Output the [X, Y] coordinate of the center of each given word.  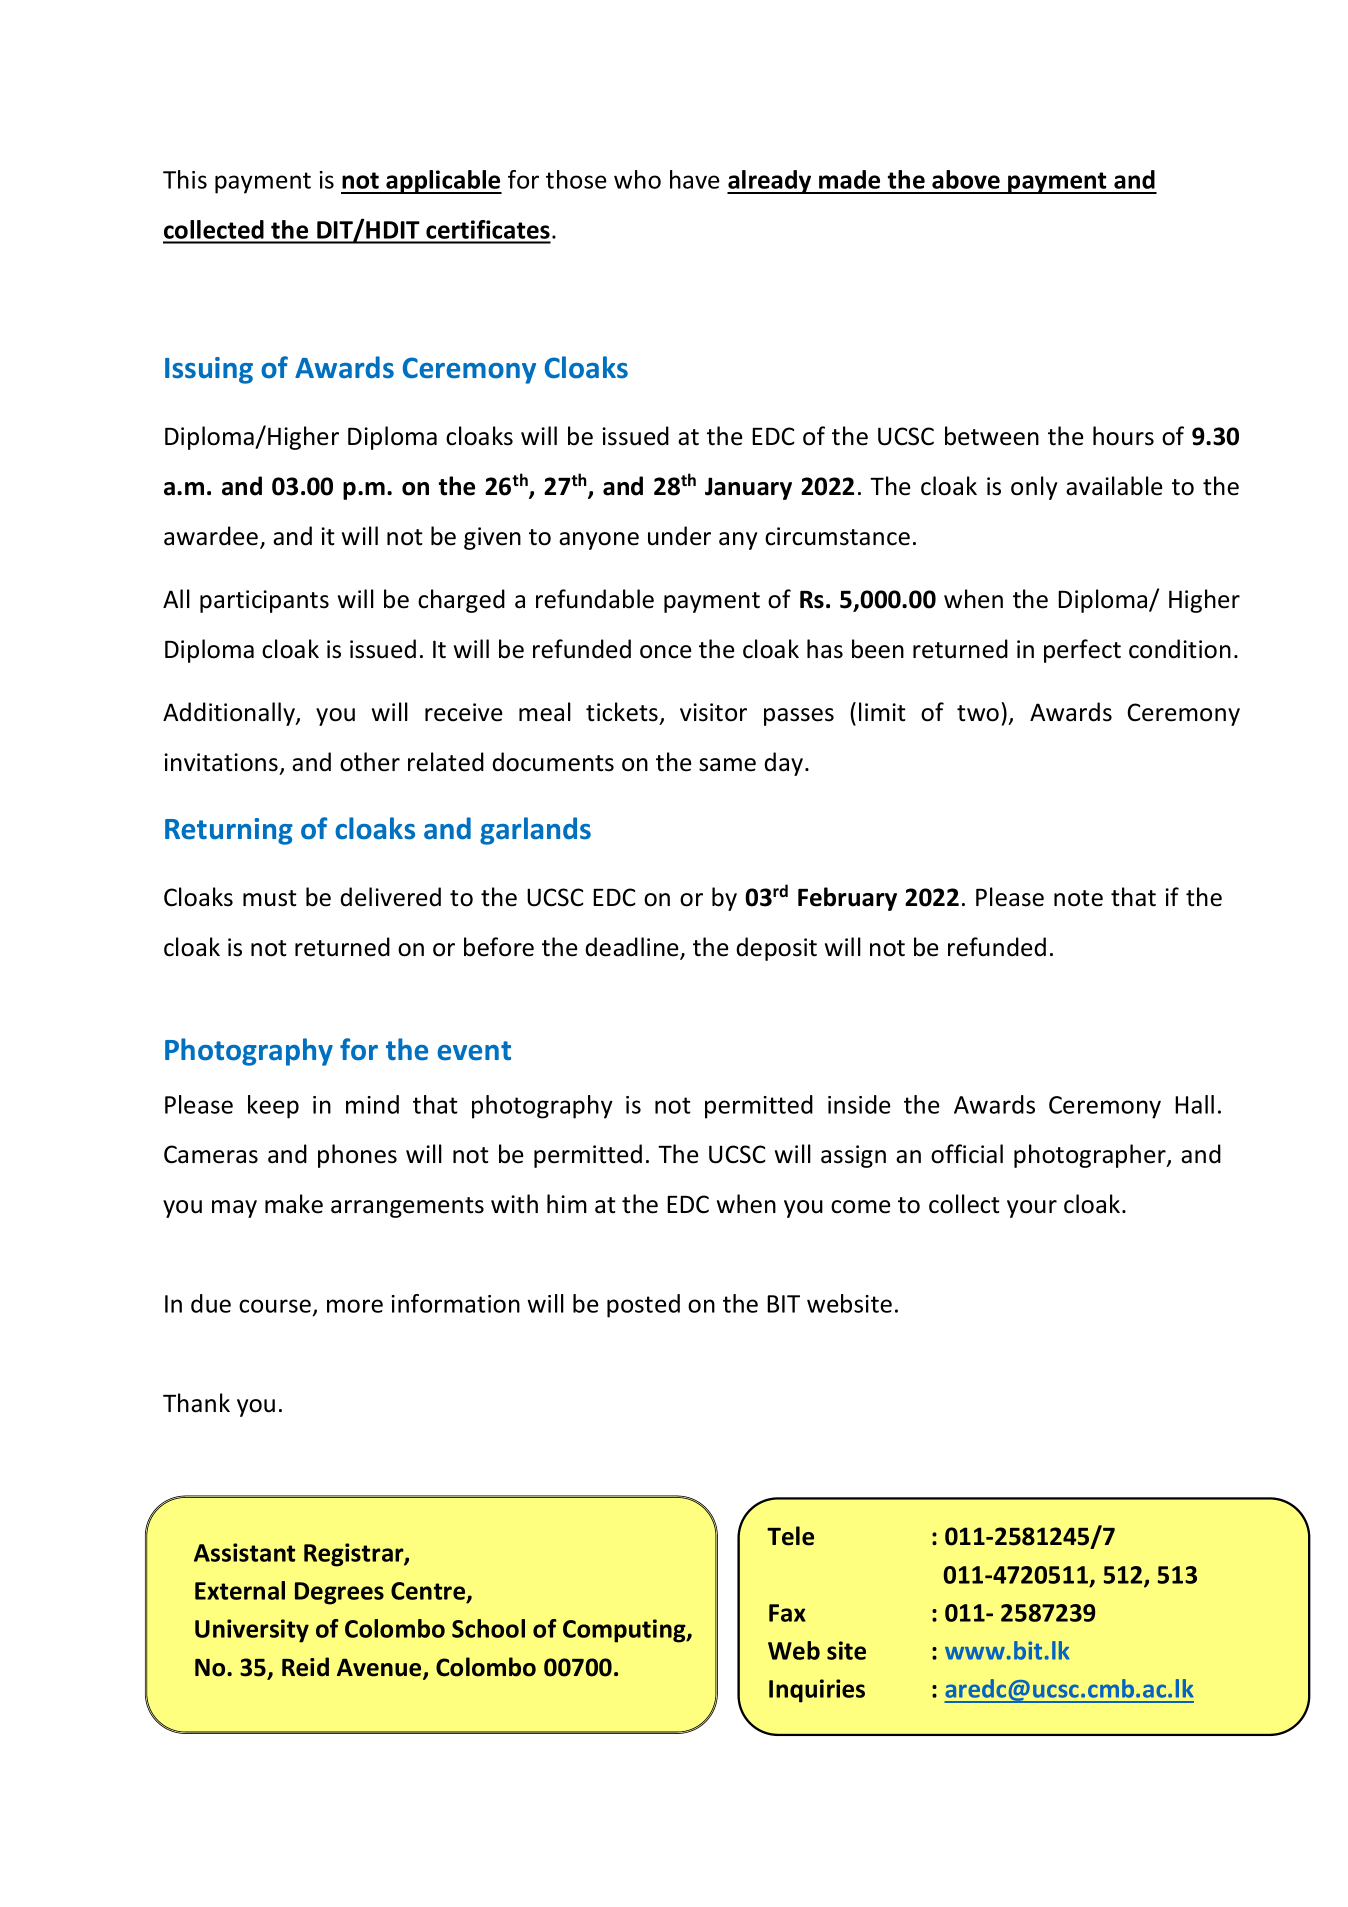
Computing [625, 1631]
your [1032, 1209]
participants [264, 601]
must [270, 898]
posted [643, 1306]
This [185, 179]
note [1078, 898]
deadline [633, 948]
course [276, 1307]
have [695, 179]
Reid [305, 1667]
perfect [1082, 651]
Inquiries [817, 1691]
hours [1123, 436]
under [679, 536]
